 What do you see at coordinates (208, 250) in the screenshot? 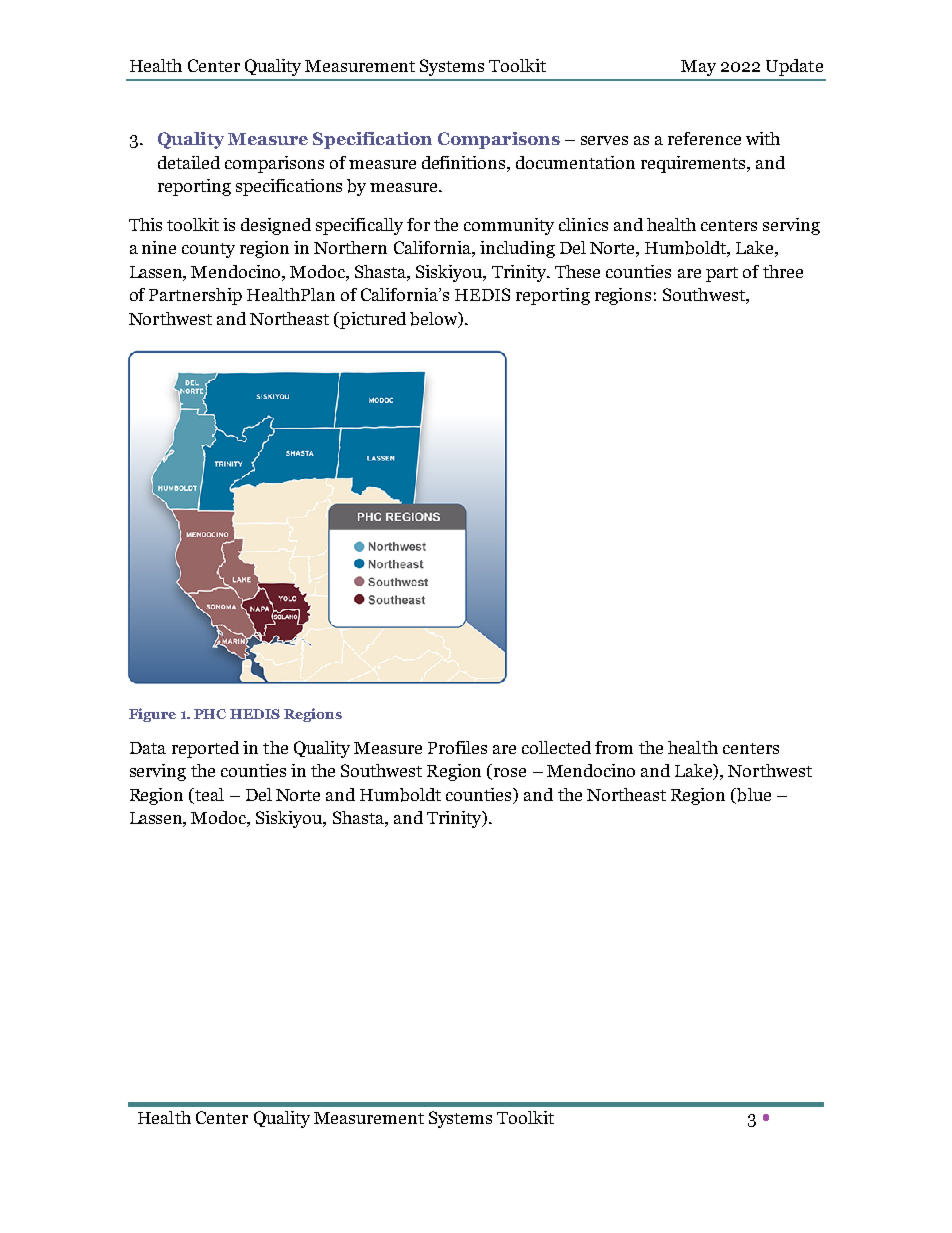
I see `county` at bounding box center [208, 250].
